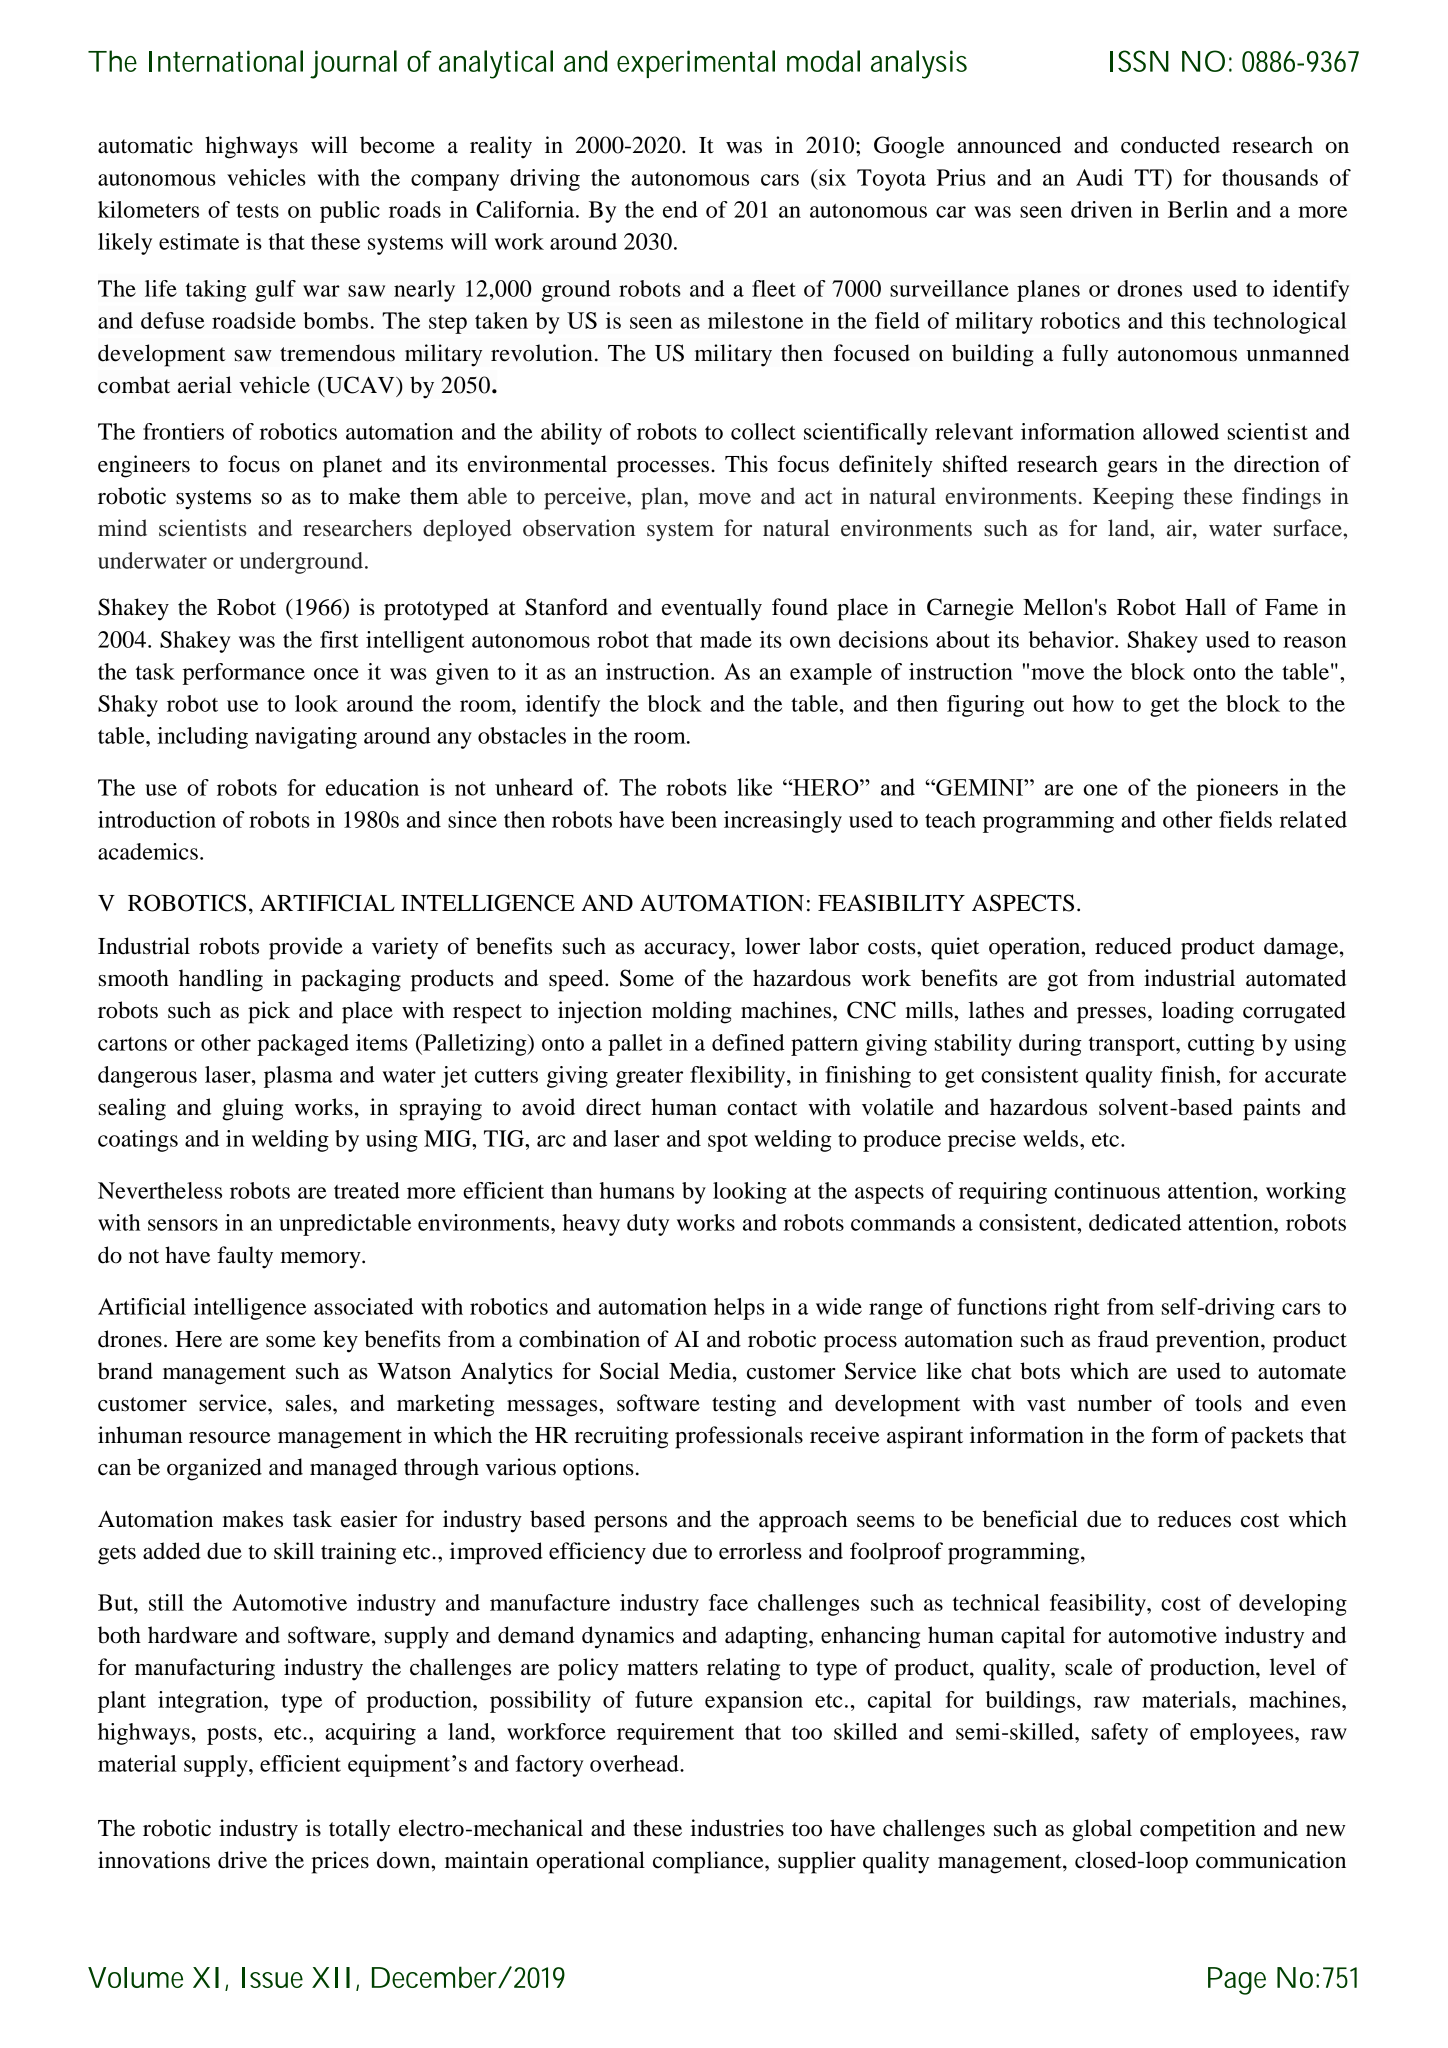  What do you see at coordinates (709, 1862) in the screenshot?
I see `compliance` at bounding box center [709, 1862].
